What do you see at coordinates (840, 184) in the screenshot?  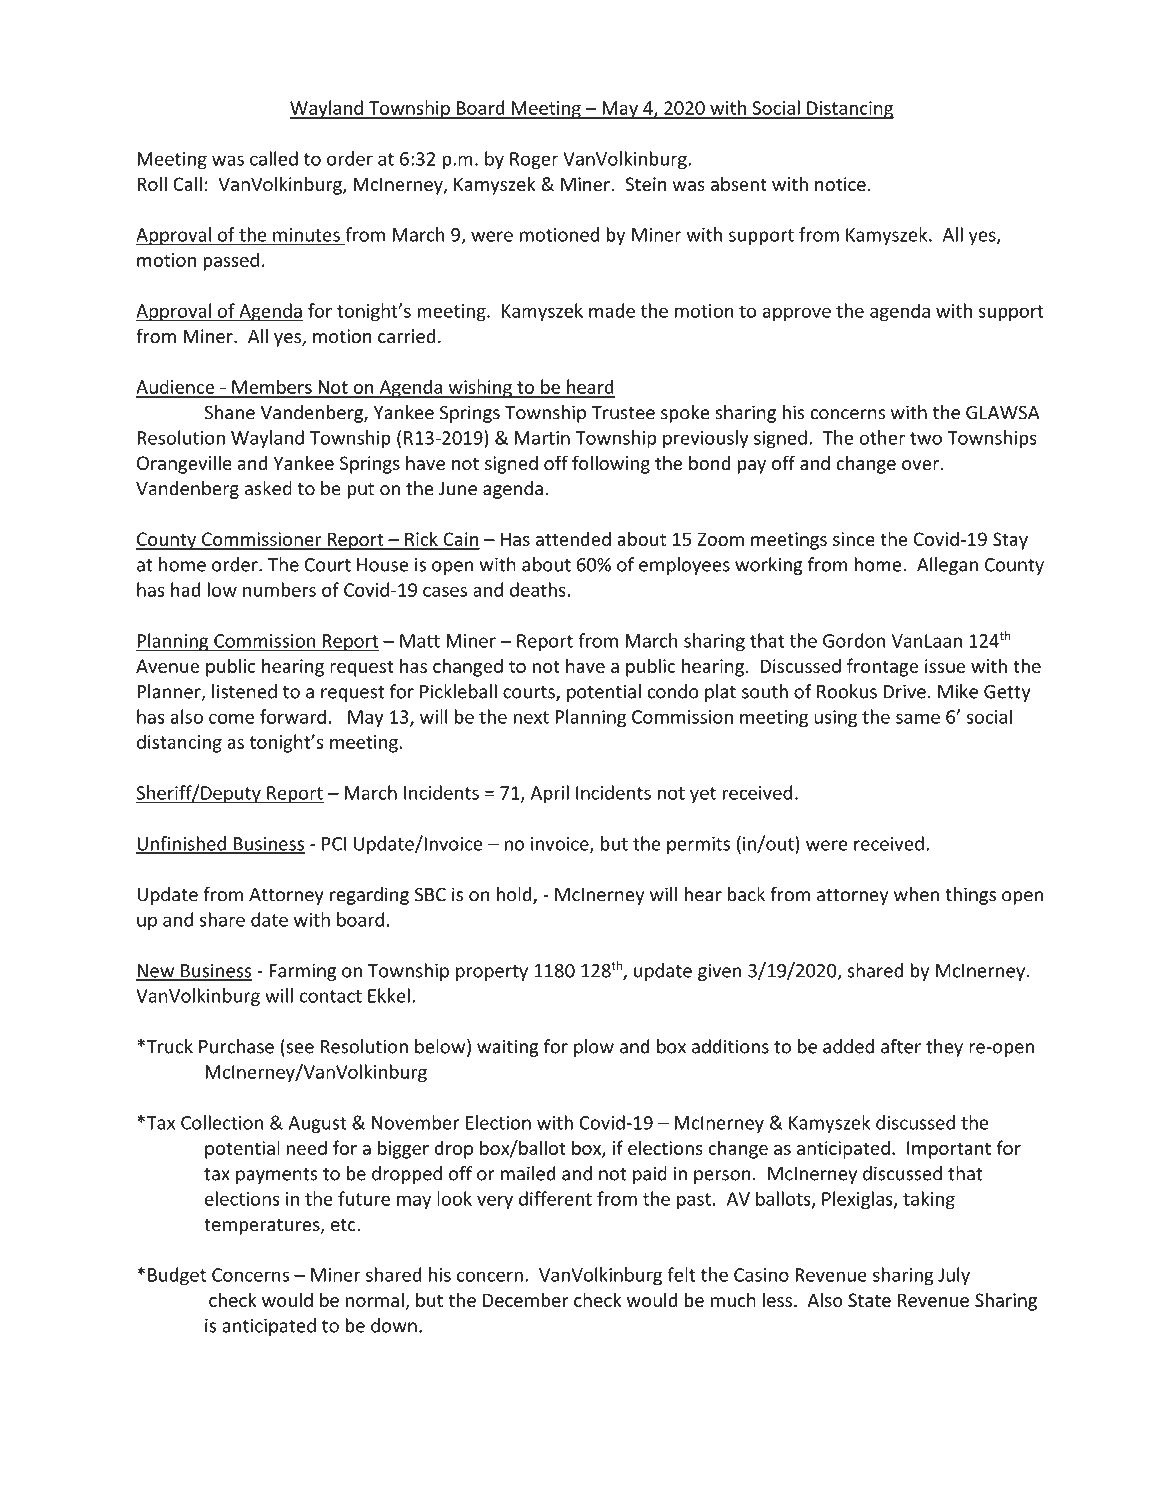 I see `notice` at bounding box center [840, 184].
